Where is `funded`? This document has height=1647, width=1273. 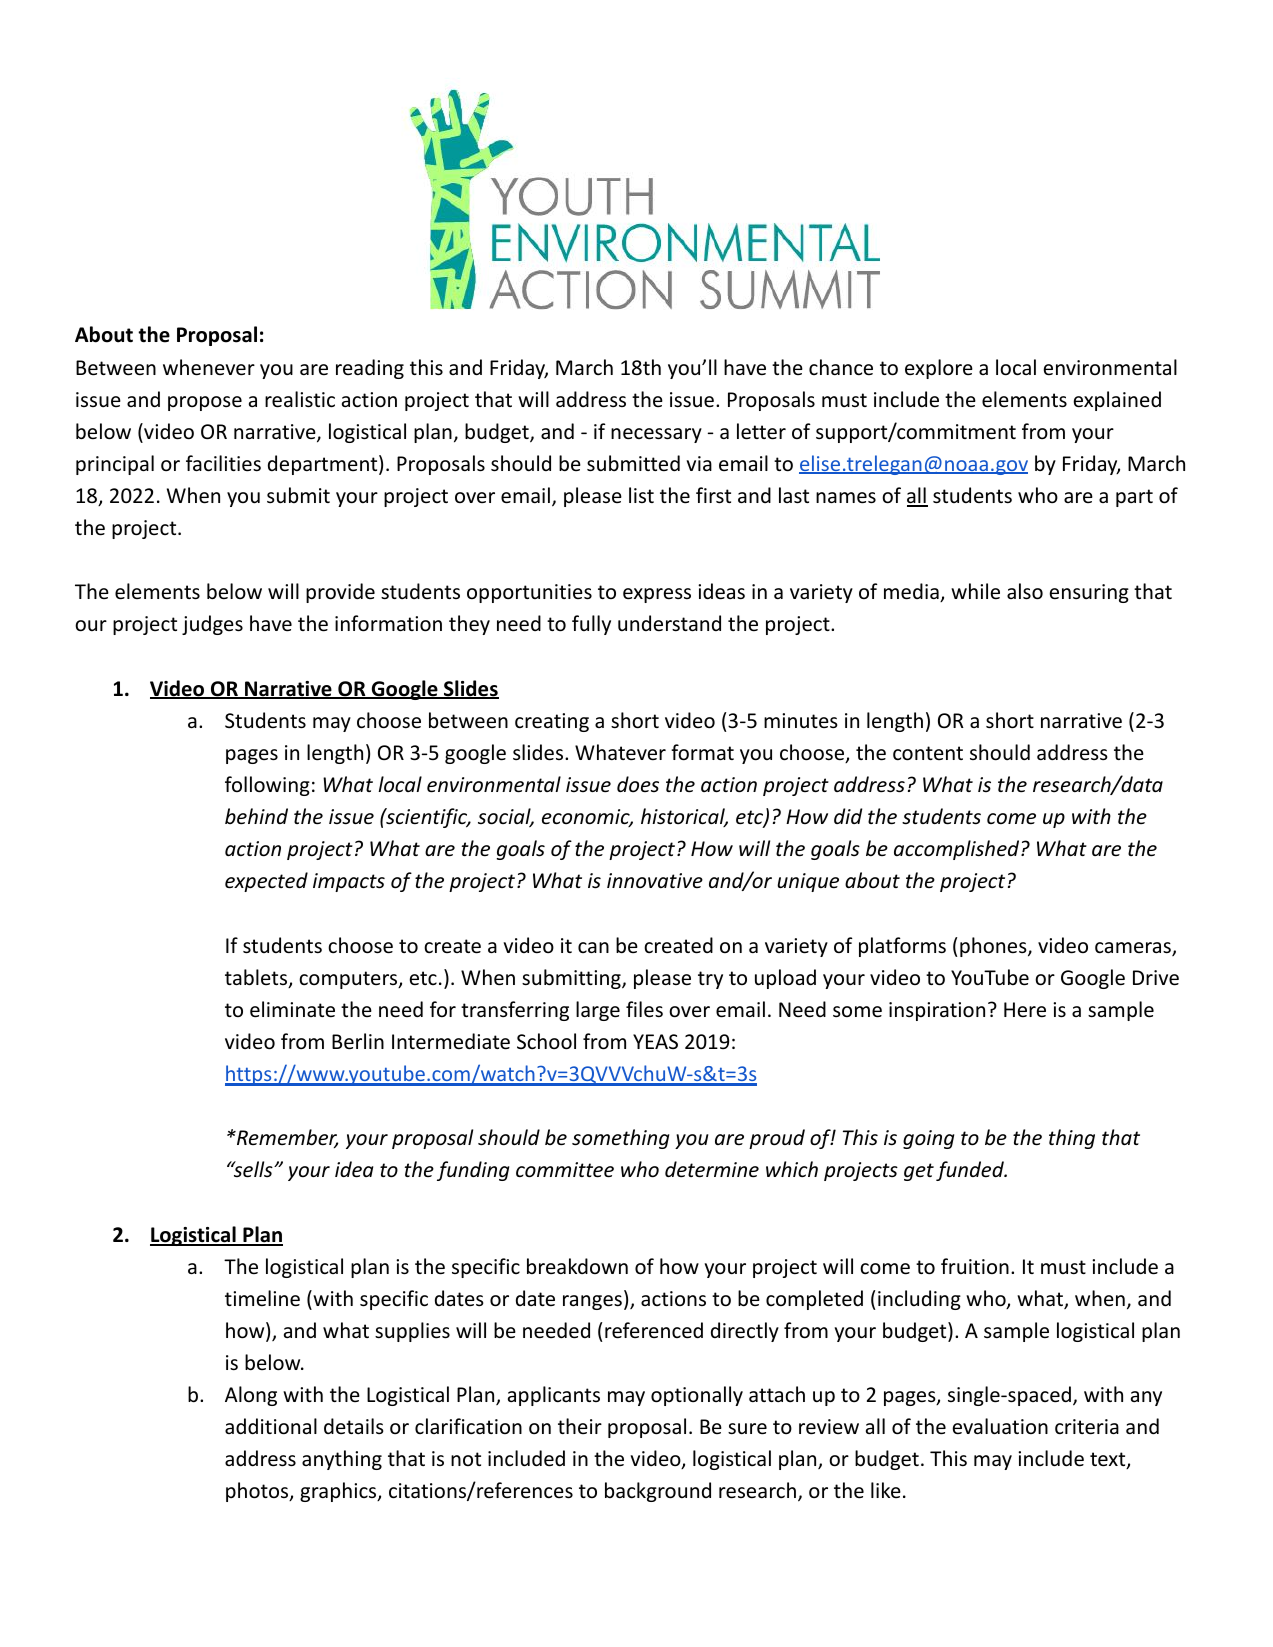 funded is located at coordinates (971, 1171).
